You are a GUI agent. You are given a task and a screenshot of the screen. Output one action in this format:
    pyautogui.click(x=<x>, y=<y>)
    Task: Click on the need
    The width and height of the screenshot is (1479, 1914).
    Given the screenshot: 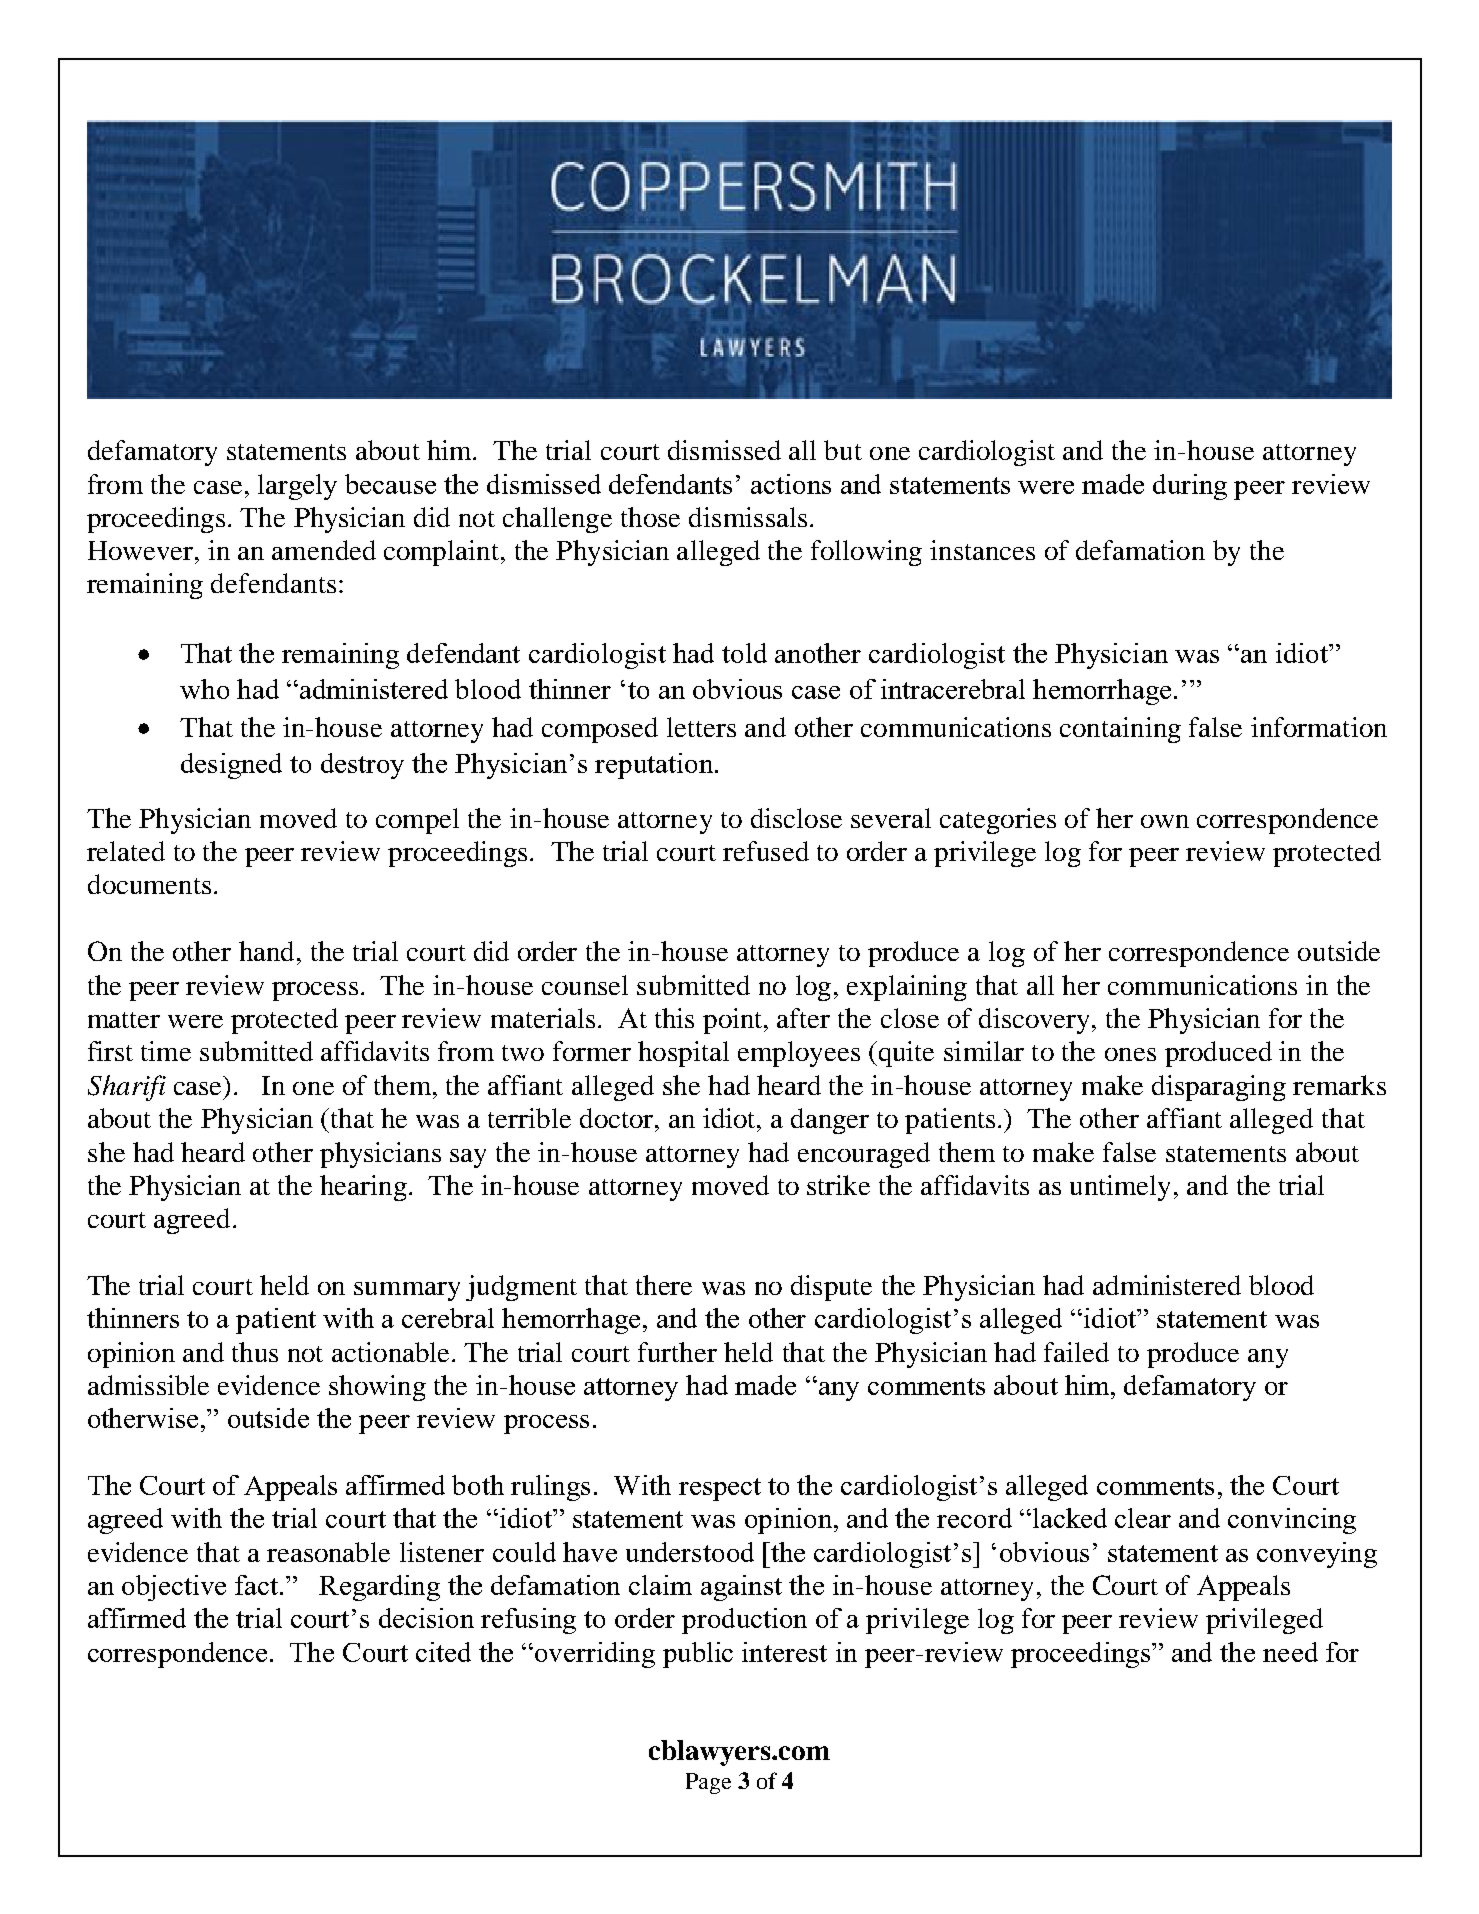 What is the action you would take?
    pyautogui.click(x=1290, y=1652)
